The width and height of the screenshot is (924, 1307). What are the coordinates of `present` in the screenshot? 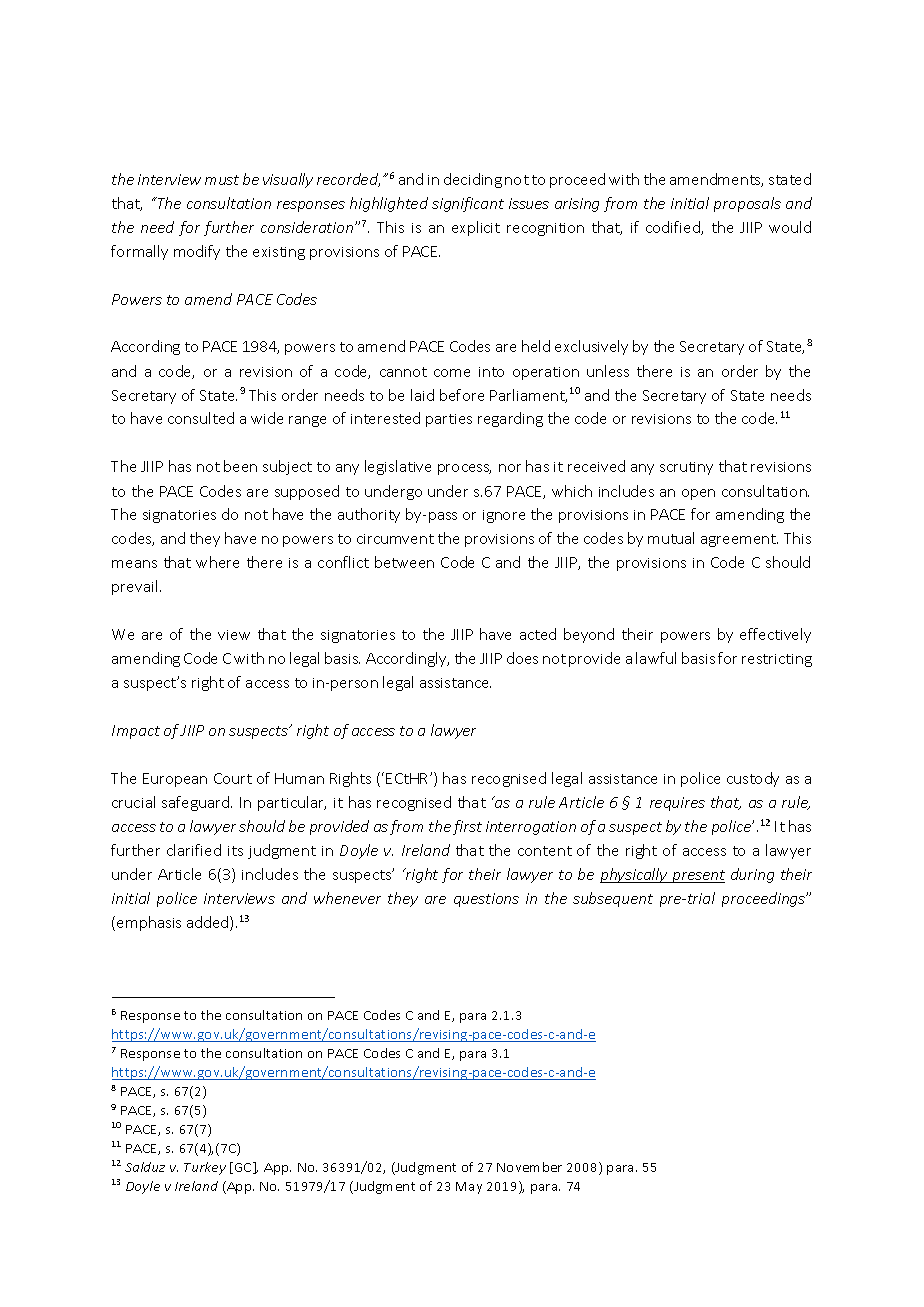 It's located at (697, 876).
